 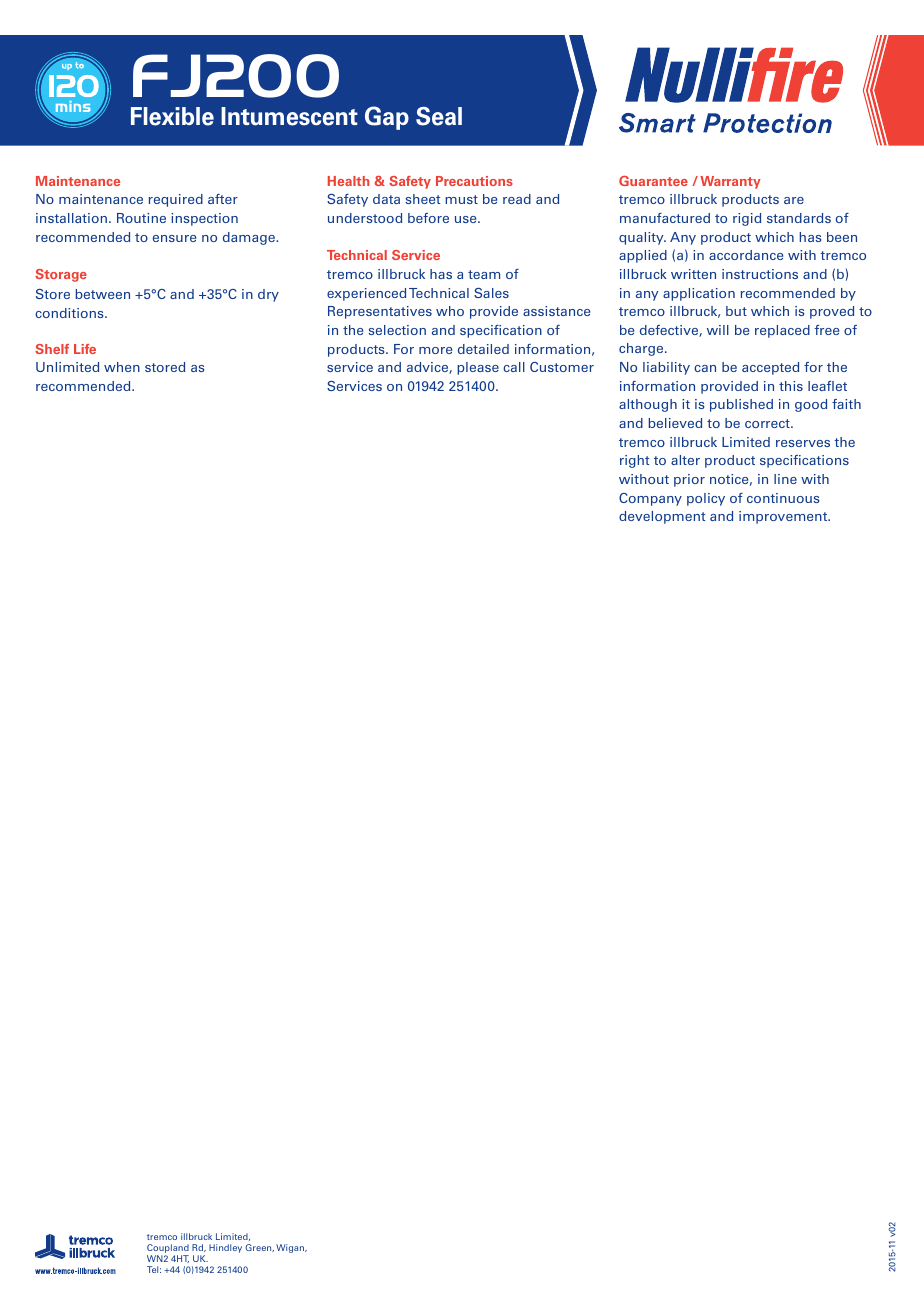 I want to click on Routine, so click(x=141, y=218).
